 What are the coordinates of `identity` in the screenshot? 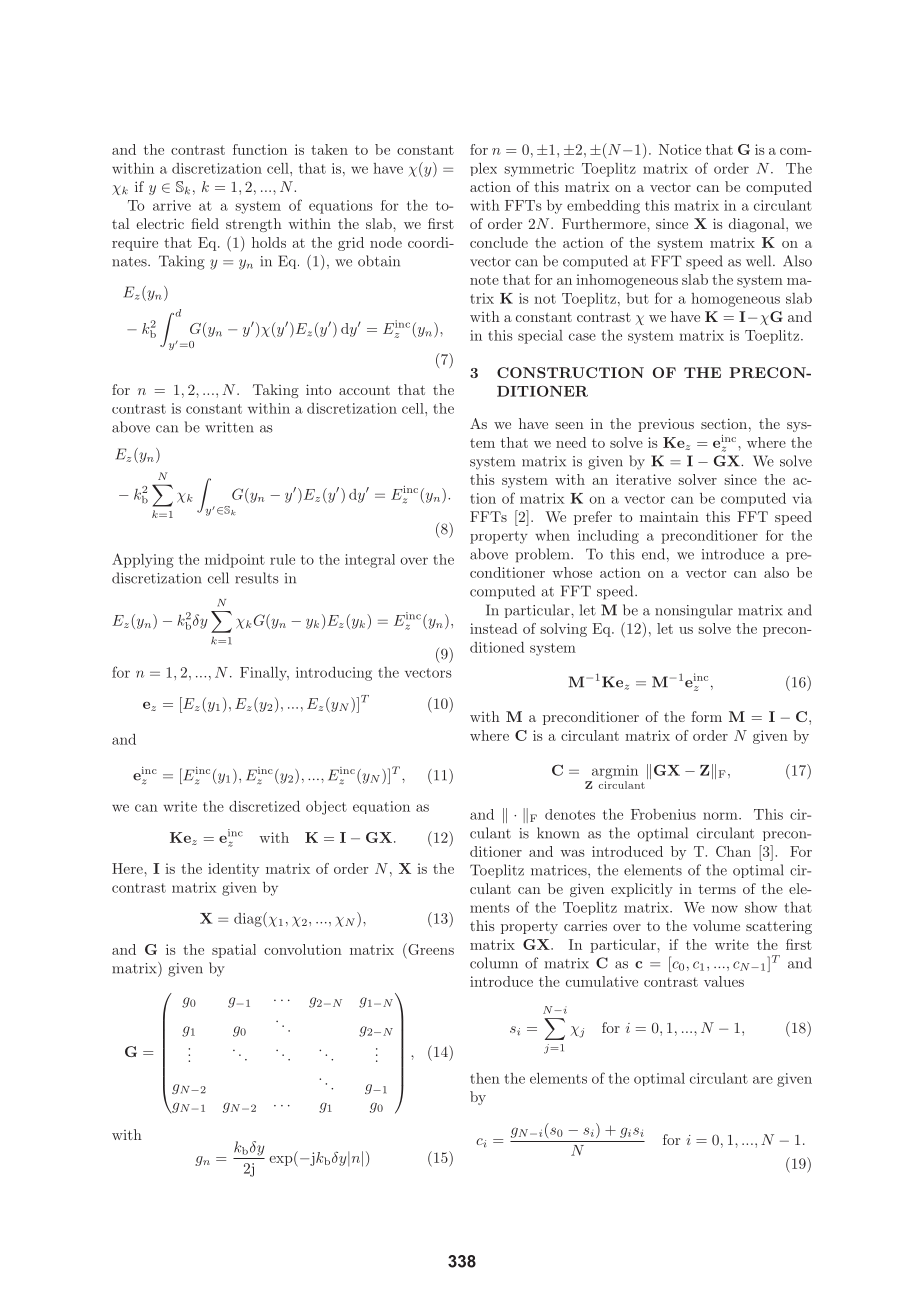 It's located at (233, 870).
